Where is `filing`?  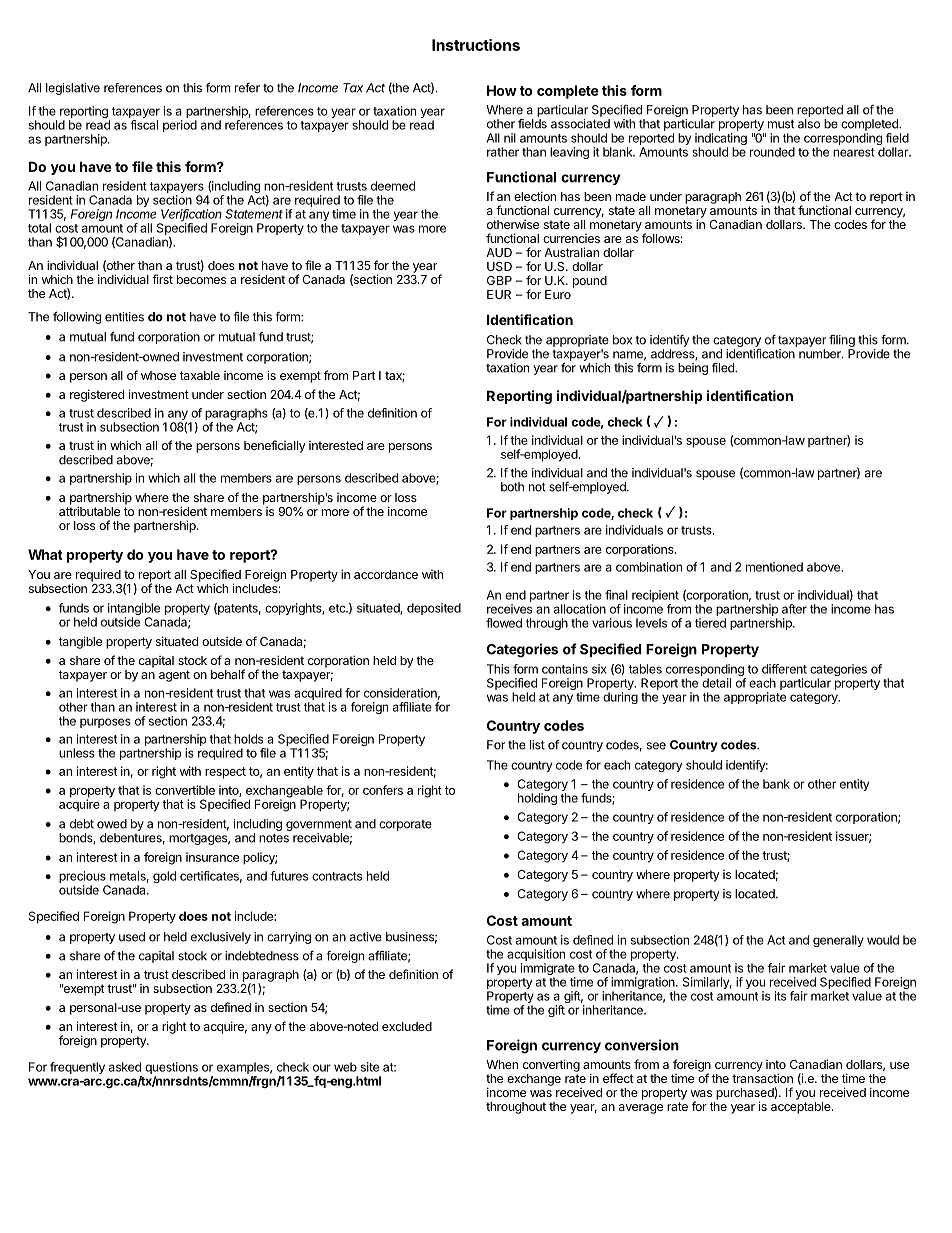 filing is located at coordinates (842, 341).
